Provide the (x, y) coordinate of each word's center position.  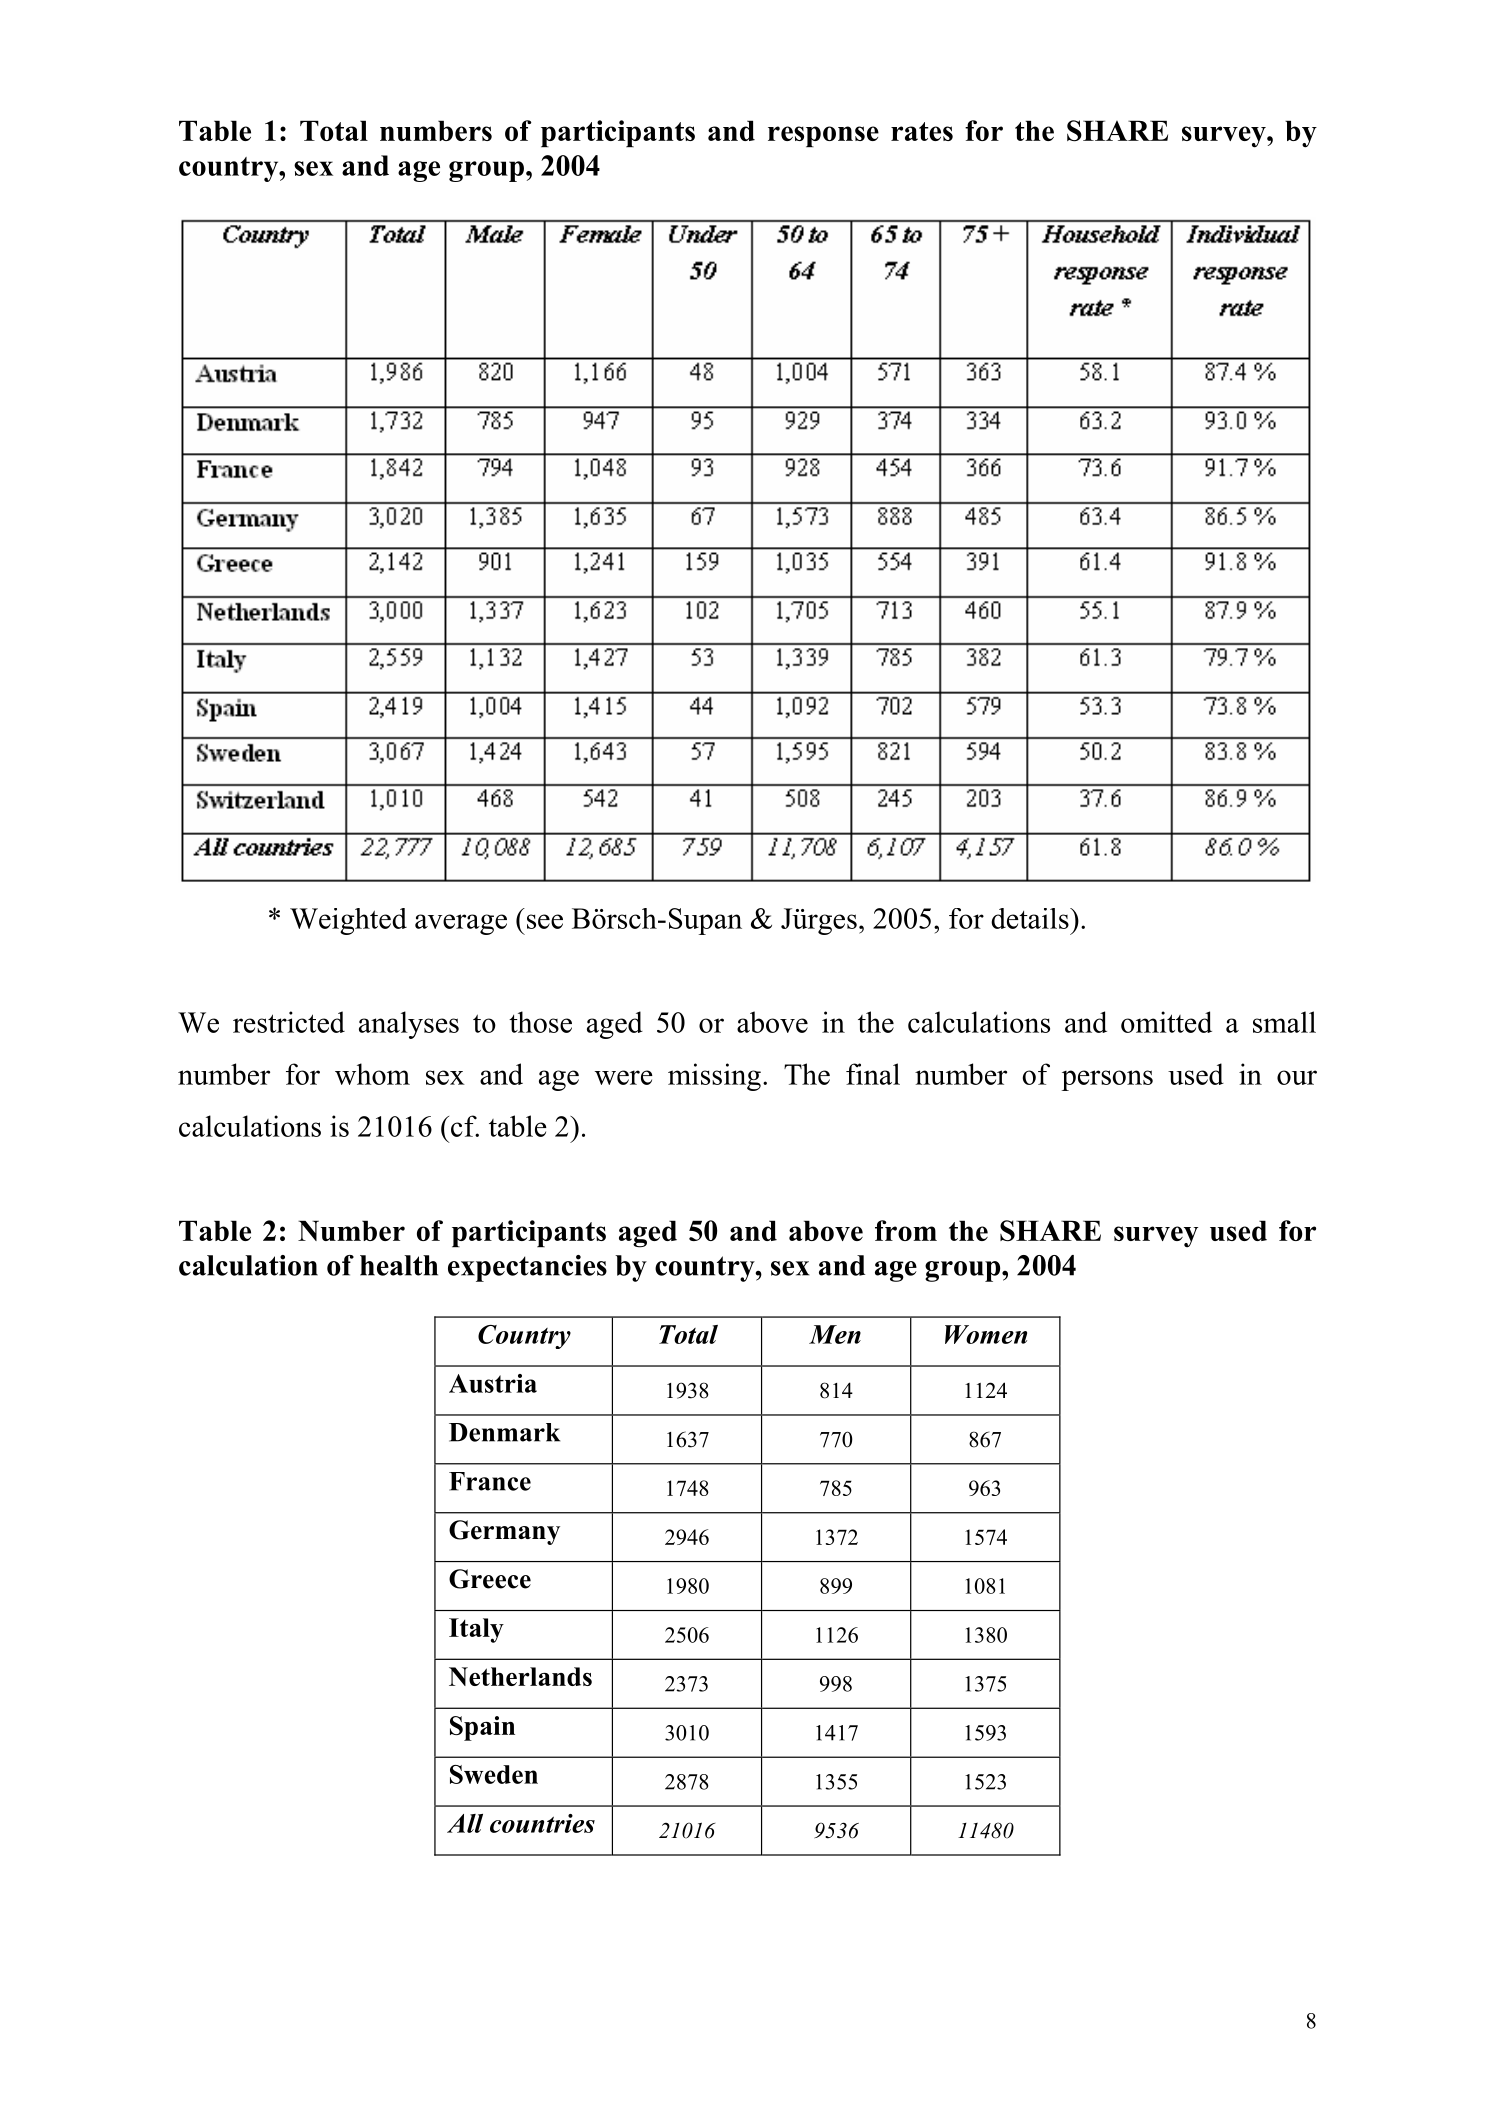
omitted (1166, 1022)
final (873, 1074)
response (823, 136)
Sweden (494, 1774)
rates (922, 131)
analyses (409, 1025)
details (1031, 918)
